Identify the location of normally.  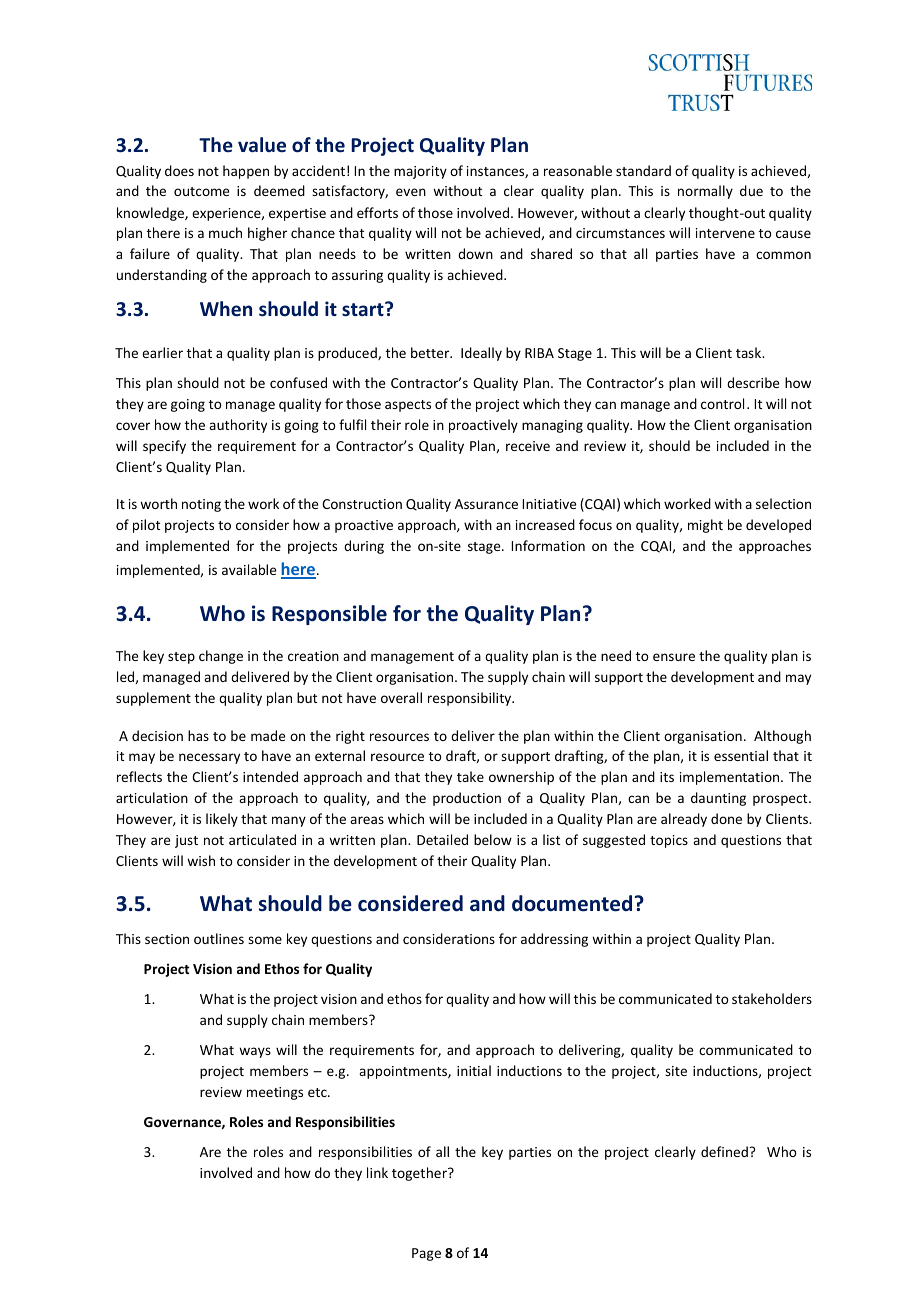
(705, 192).
